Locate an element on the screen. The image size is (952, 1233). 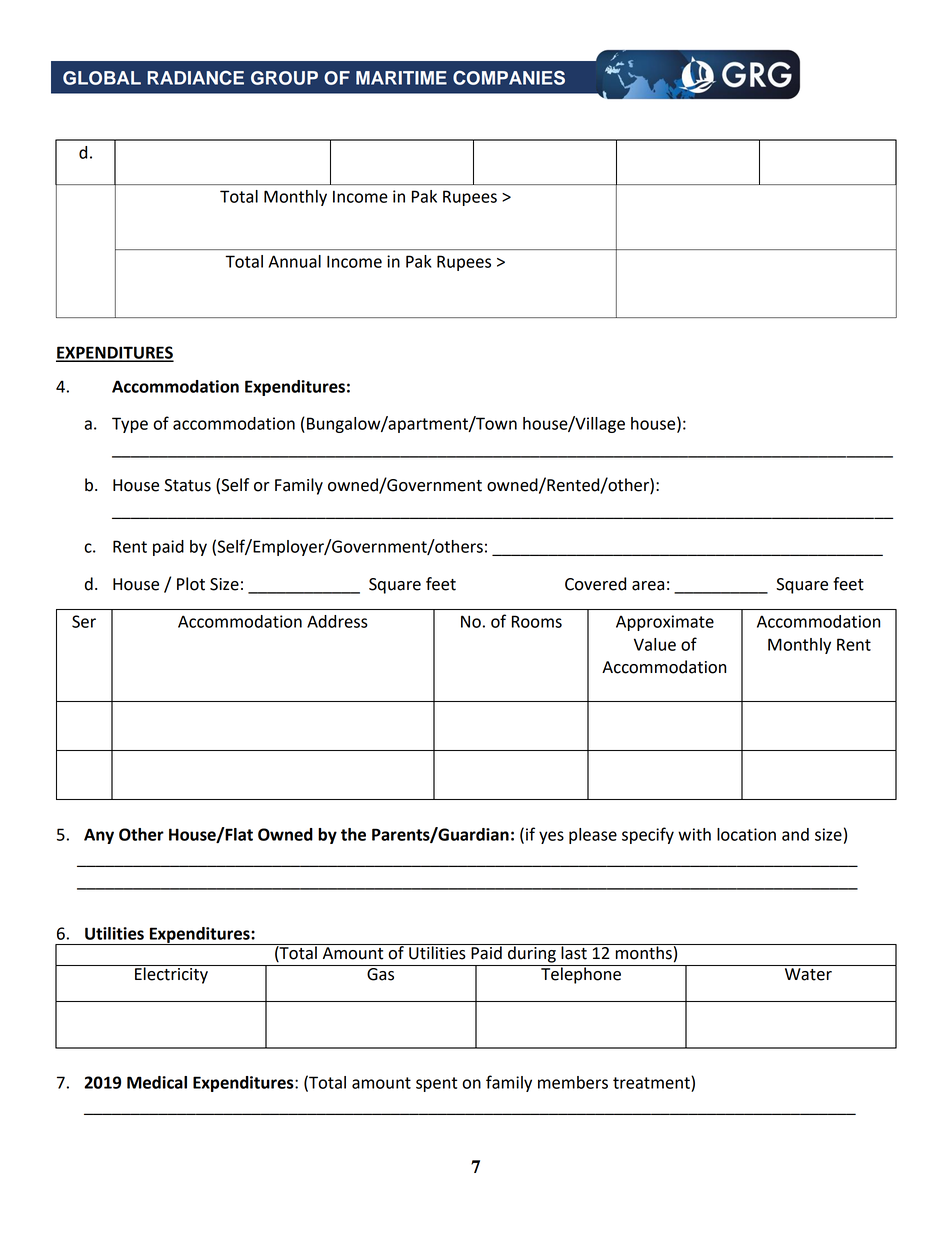
Medical is located at coordinates (157, 1082).
